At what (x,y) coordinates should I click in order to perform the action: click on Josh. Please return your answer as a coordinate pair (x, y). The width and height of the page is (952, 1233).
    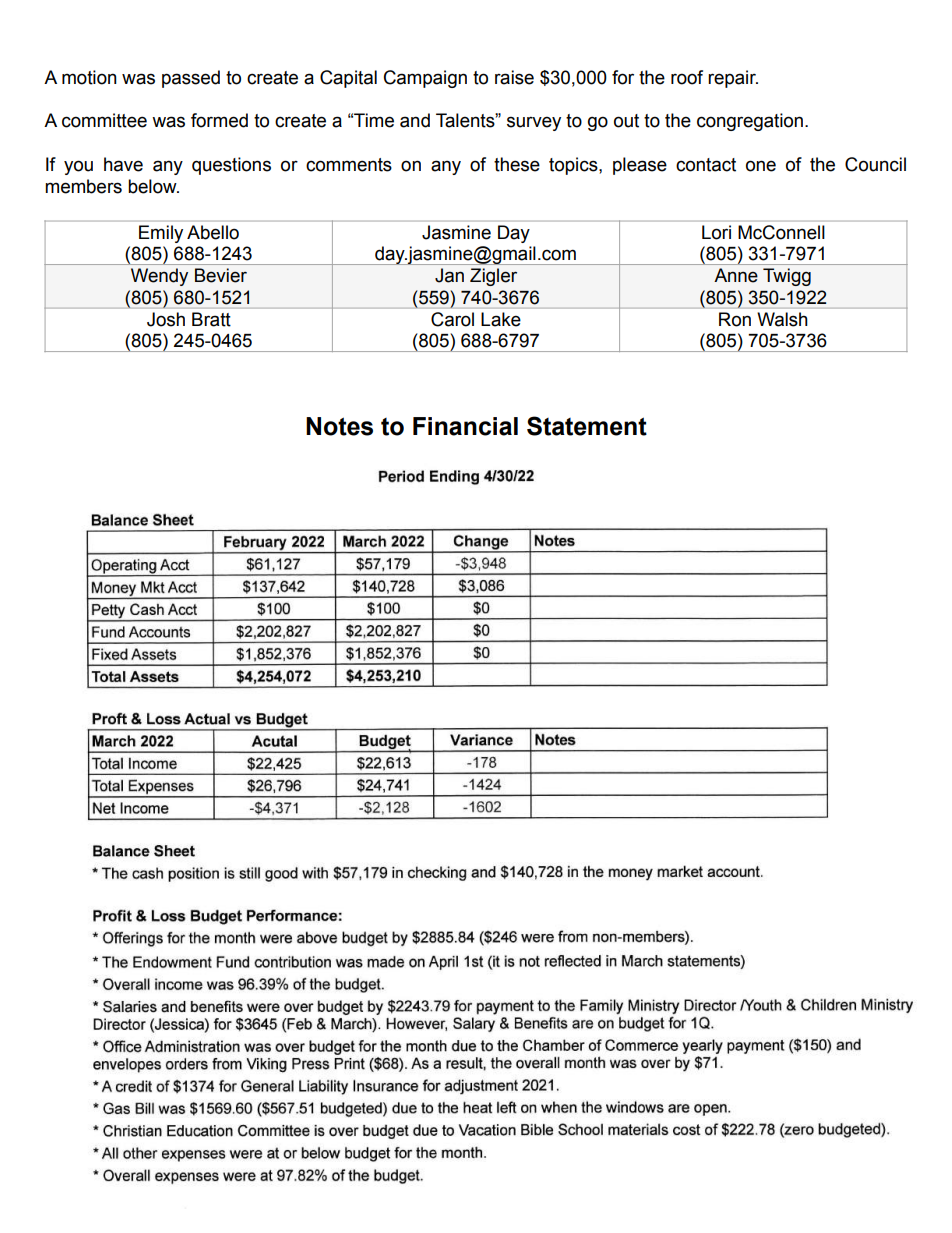
    Looking at the image, I should click on (166, 319).
